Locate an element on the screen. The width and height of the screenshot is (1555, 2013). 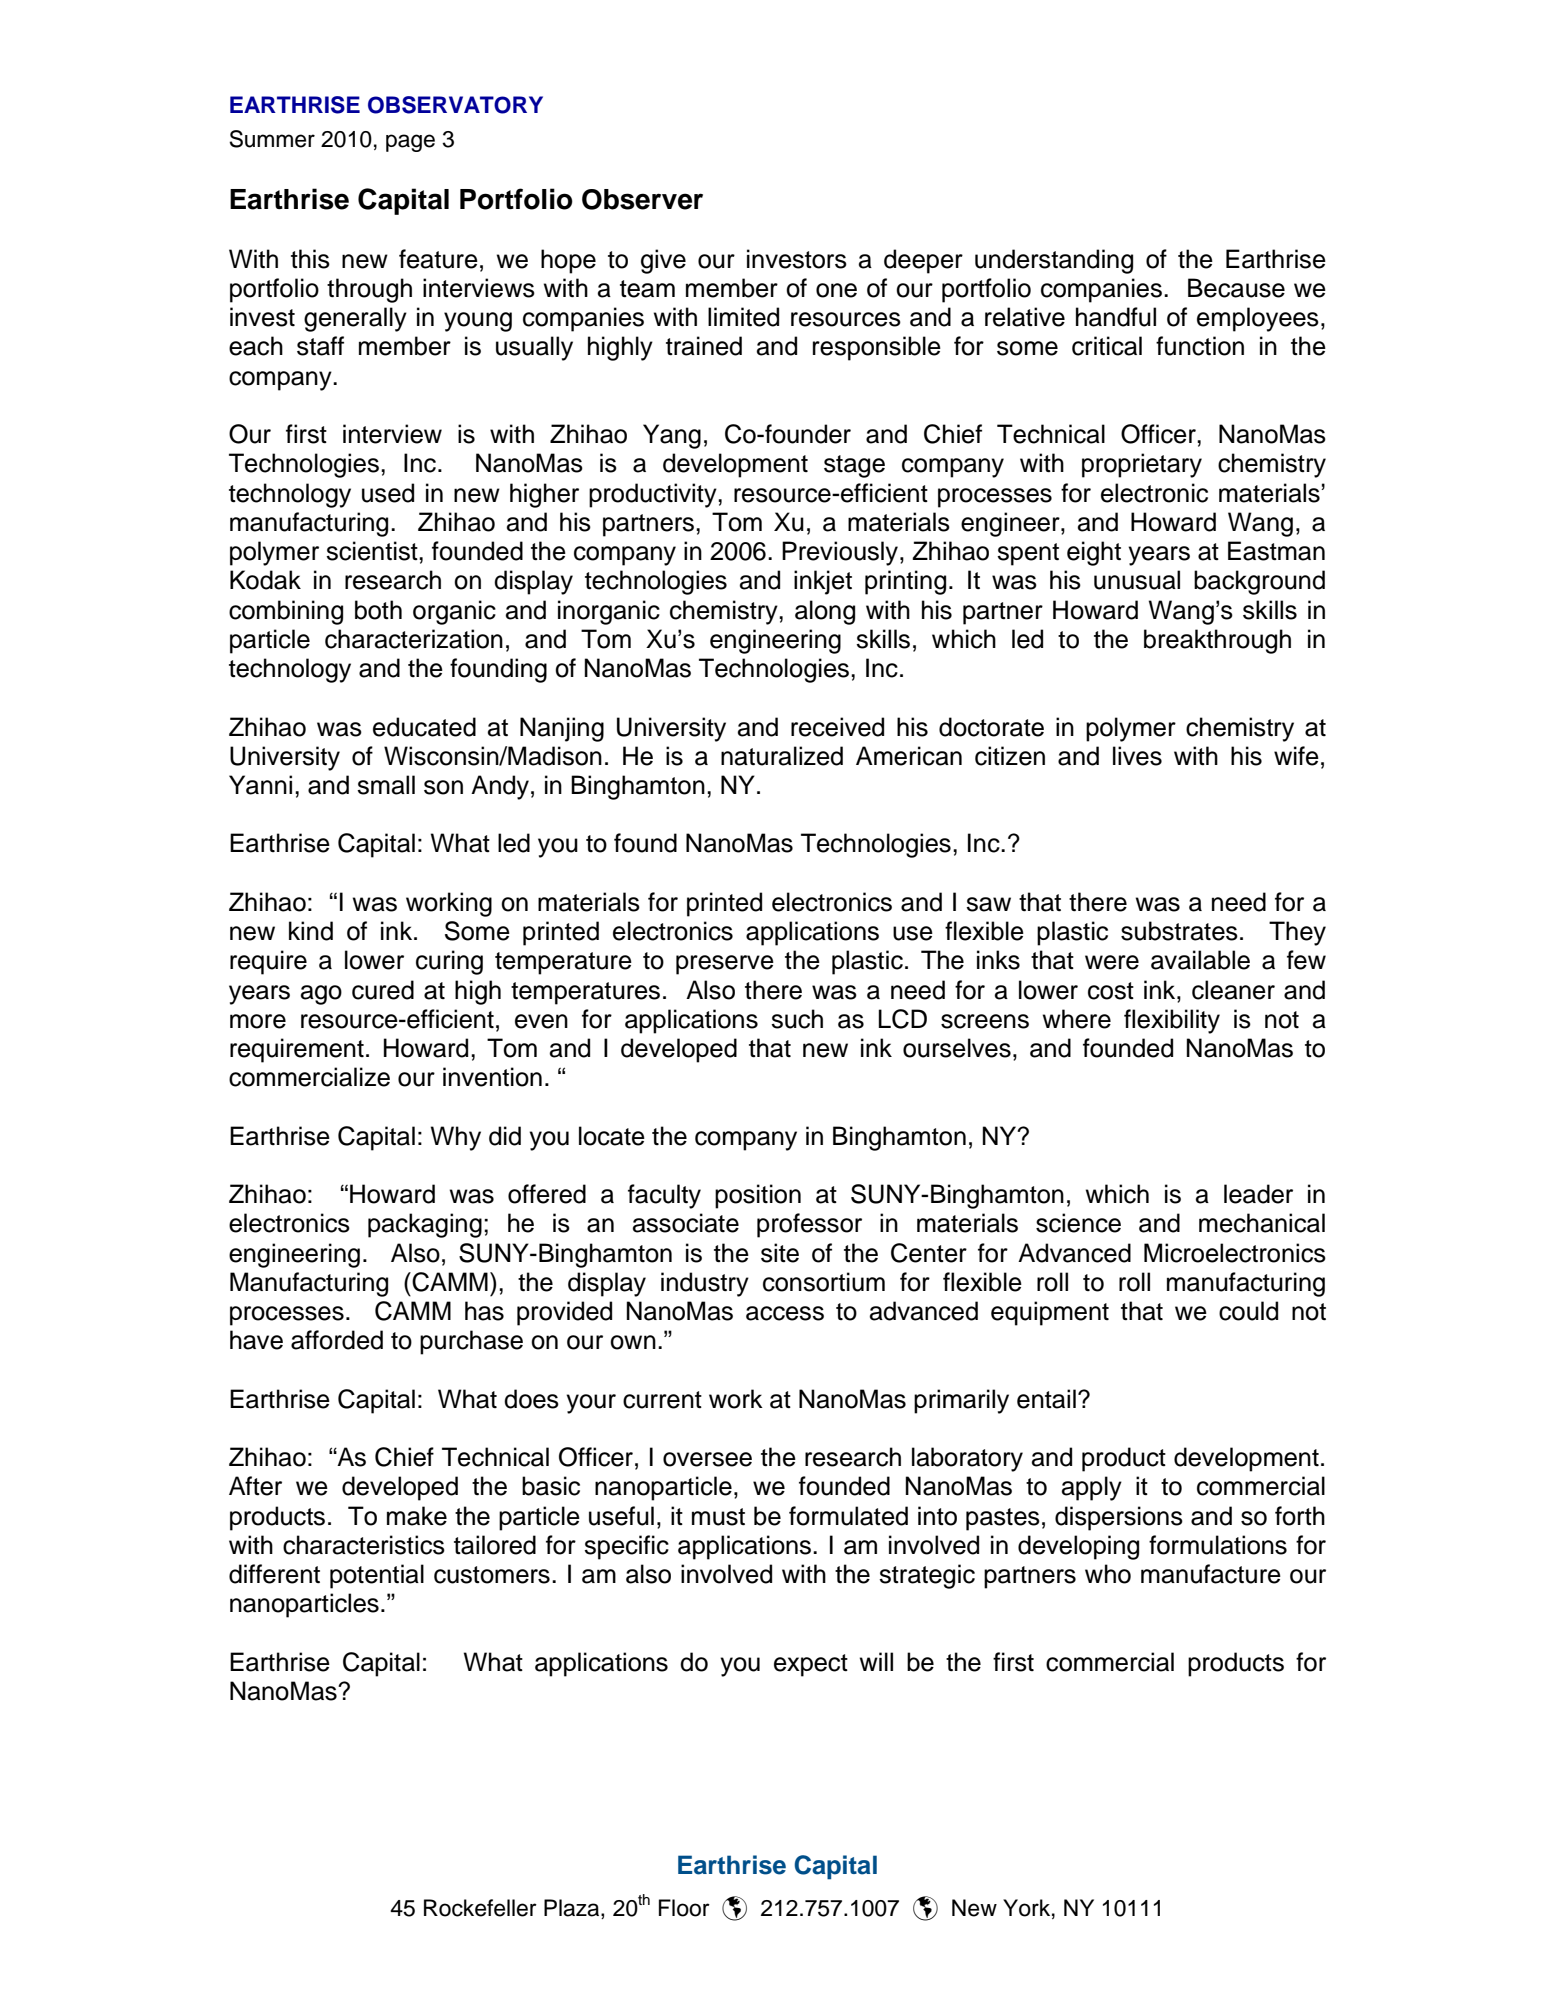
inkjet is located at coordinates (823, 582).
